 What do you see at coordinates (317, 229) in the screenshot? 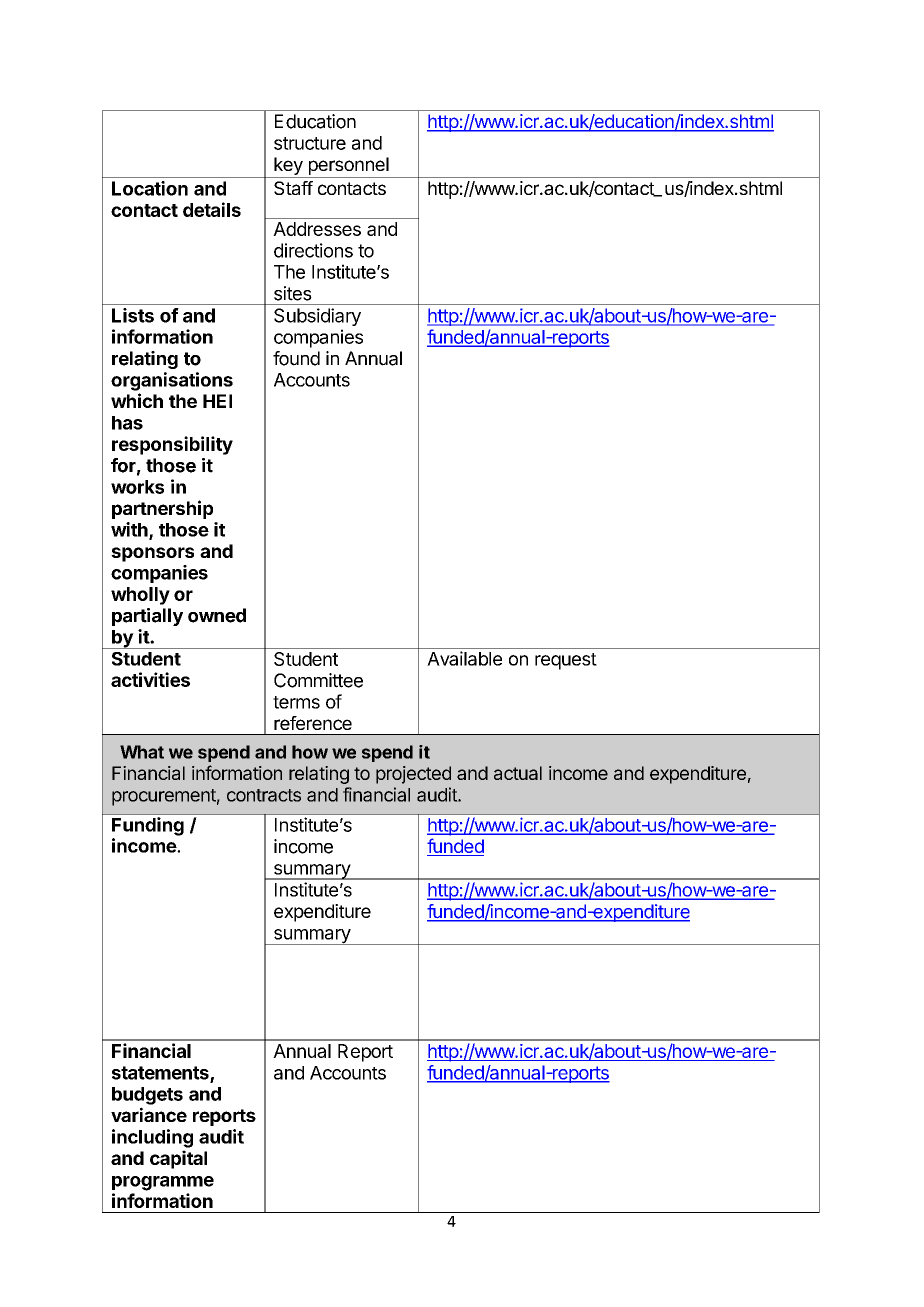
I see `Addresses` at bounding box center [317, 229].
